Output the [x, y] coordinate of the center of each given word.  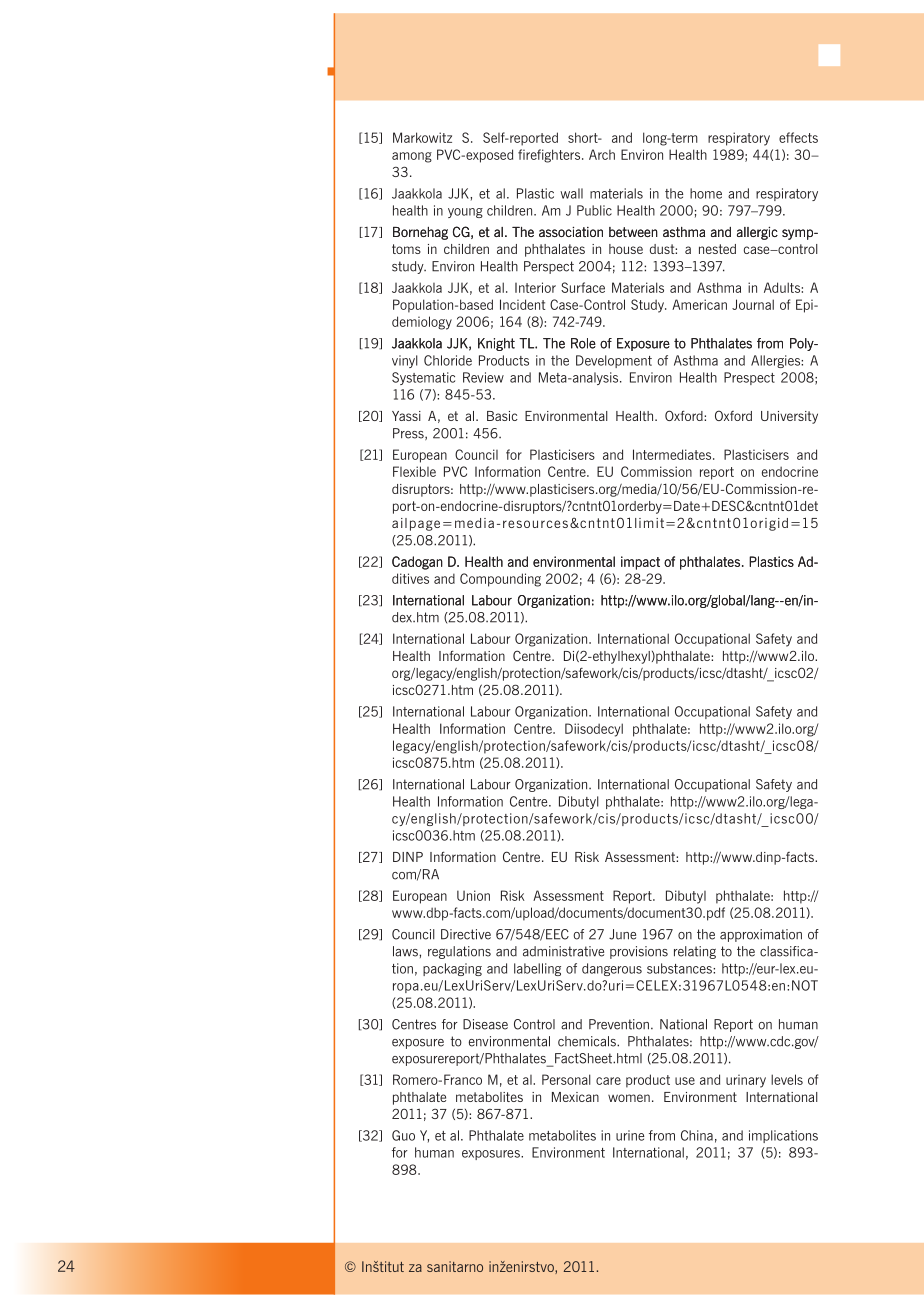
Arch [602, 154]
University [789, 417]
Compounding [500, 580]
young [465, 213]
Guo [403, 1135]
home [706, 193]
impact [640, 563]
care [608, 1081]
